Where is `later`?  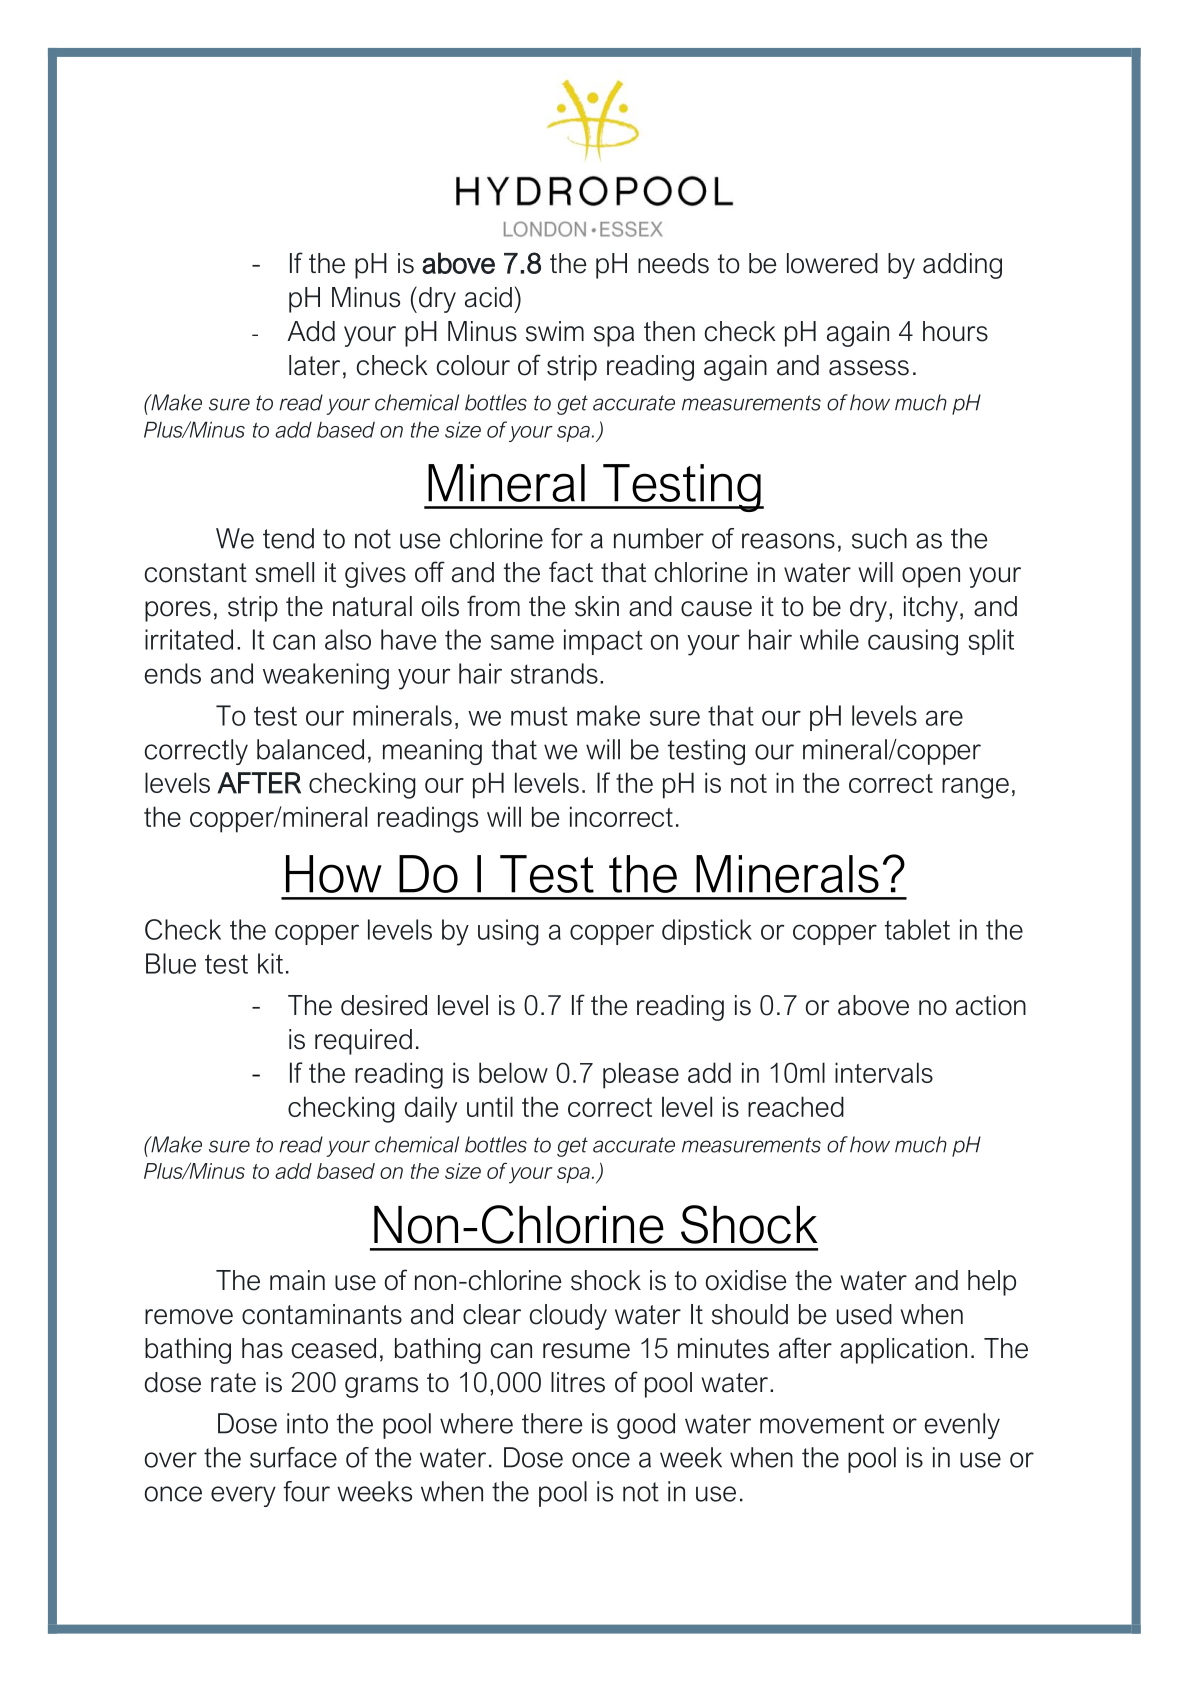 later is located at coordinates (314, 365).
